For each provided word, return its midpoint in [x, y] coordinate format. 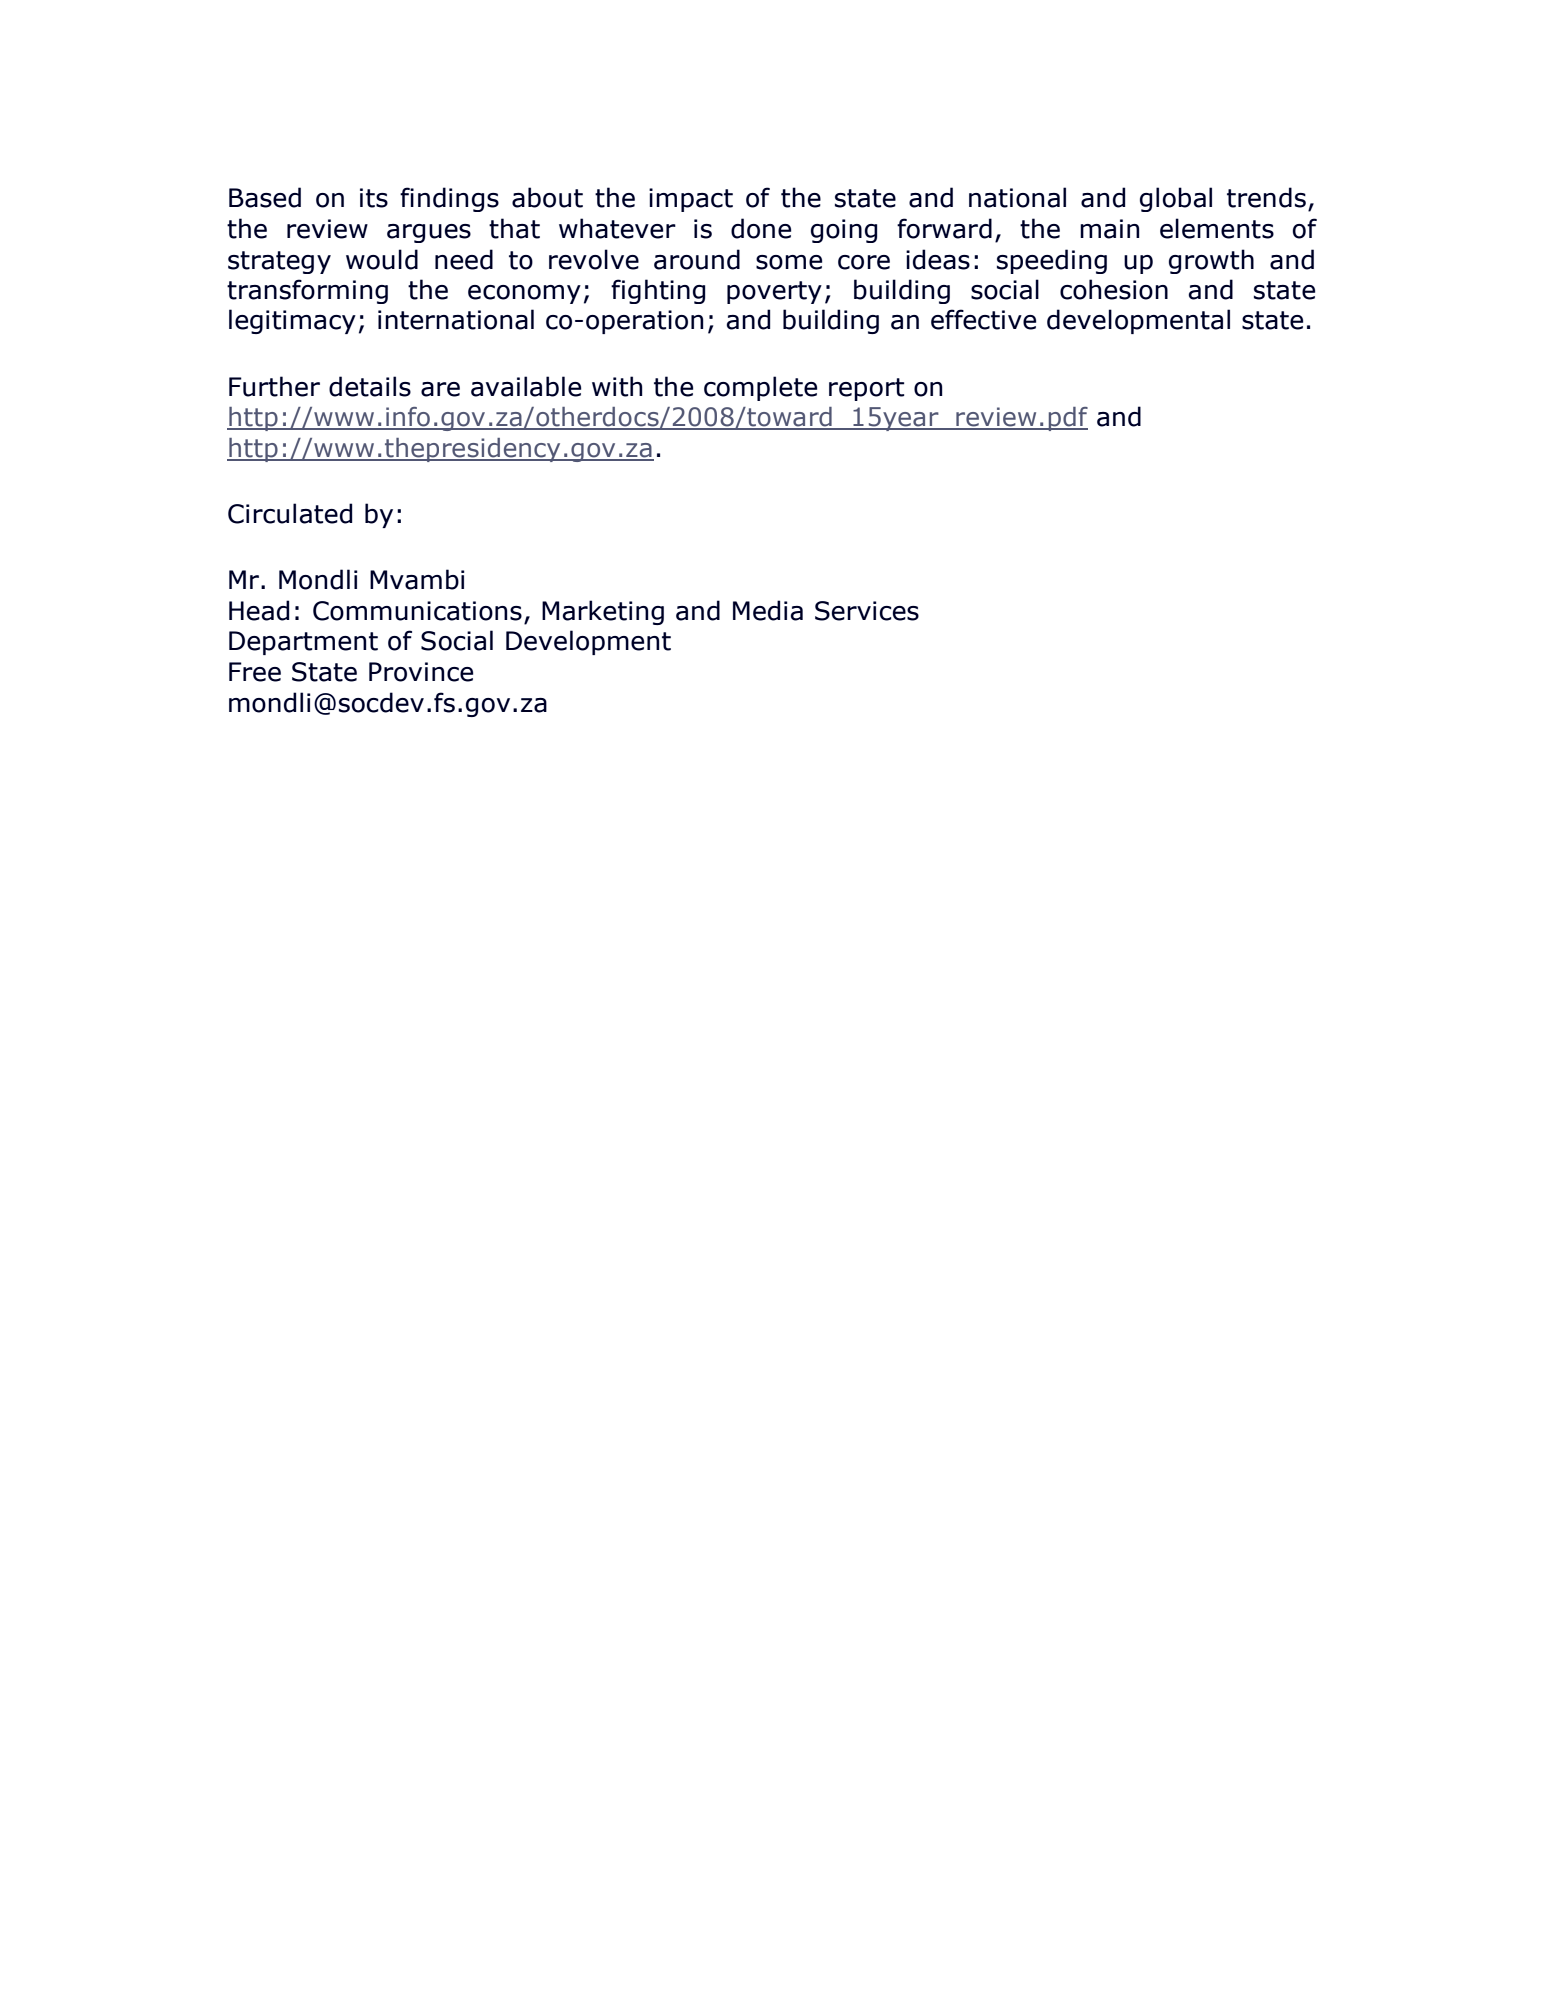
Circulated [290, 513]
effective [983, 319]
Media [768, 610]
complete [760, 388]
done [761, 228]
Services [867, 611]
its [374, 198]
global [1176, 199]
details [370, 386]
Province [421, 672]
